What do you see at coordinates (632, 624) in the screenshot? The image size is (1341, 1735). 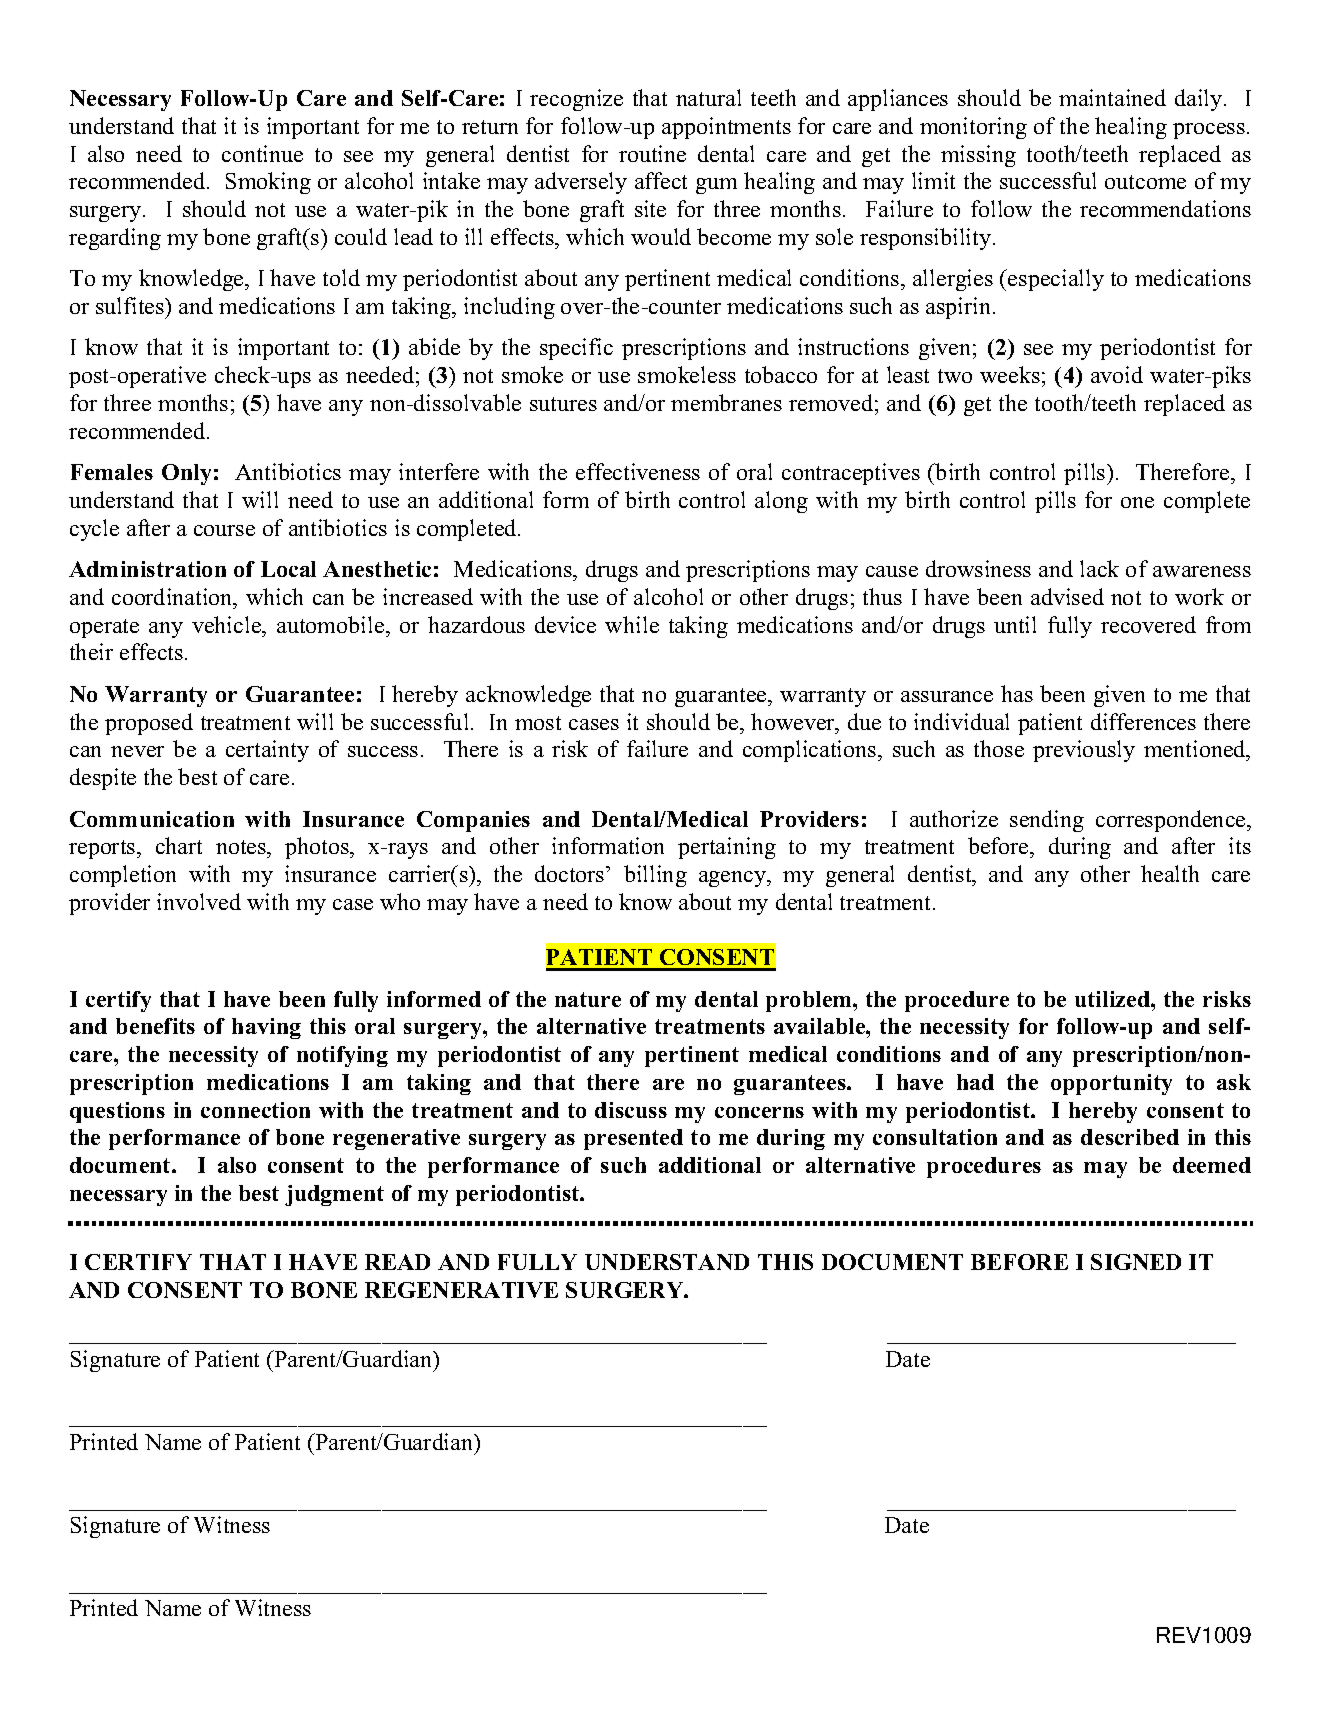 I see `while` at bounding box center [632, 624].
